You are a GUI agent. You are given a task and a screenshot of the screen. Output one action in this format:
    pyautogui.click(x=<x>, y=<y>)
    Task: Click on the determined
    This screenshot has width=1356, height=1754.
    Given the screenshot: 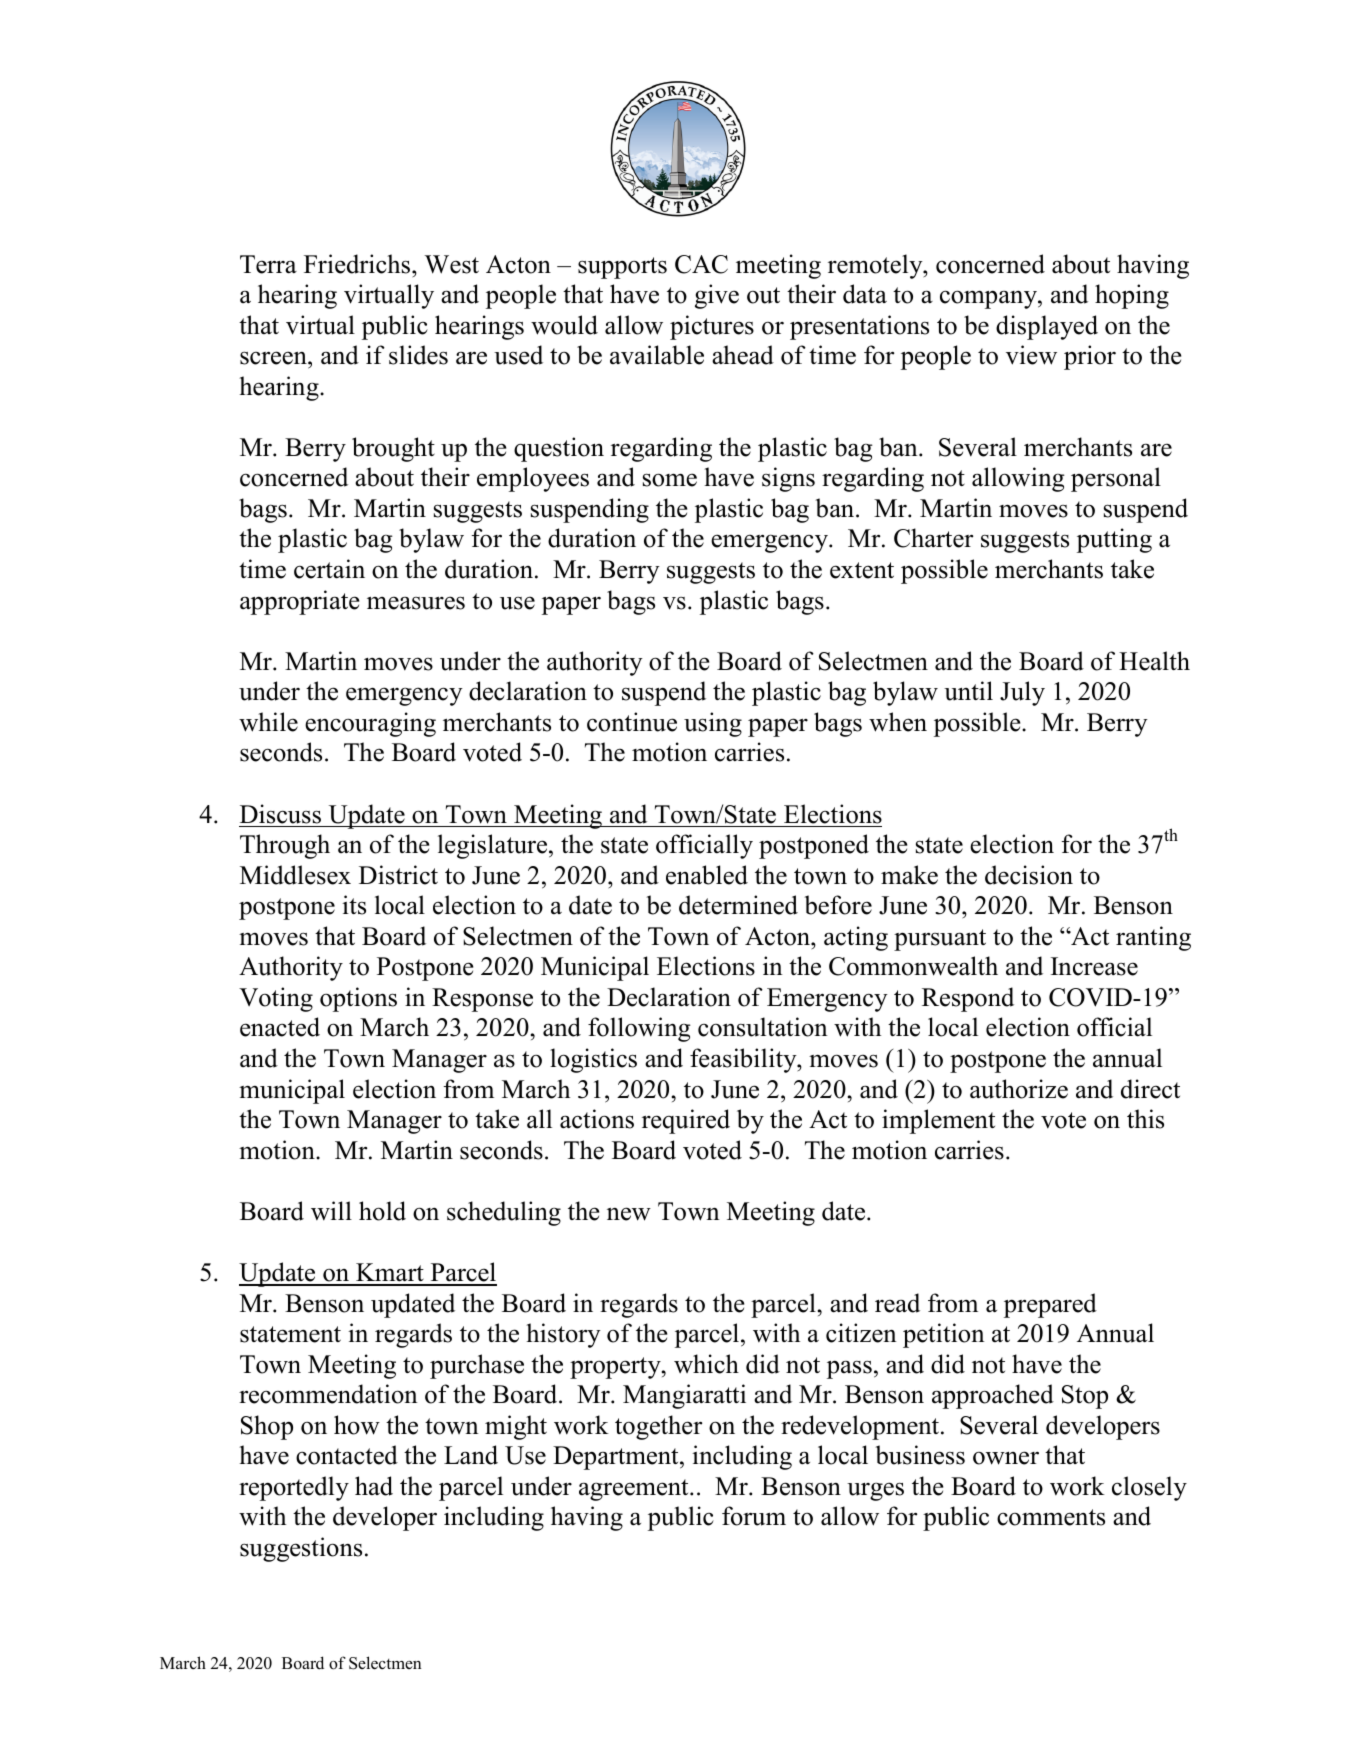 What is the action you would take?
    pyautogui.click(x=738, y=905)
